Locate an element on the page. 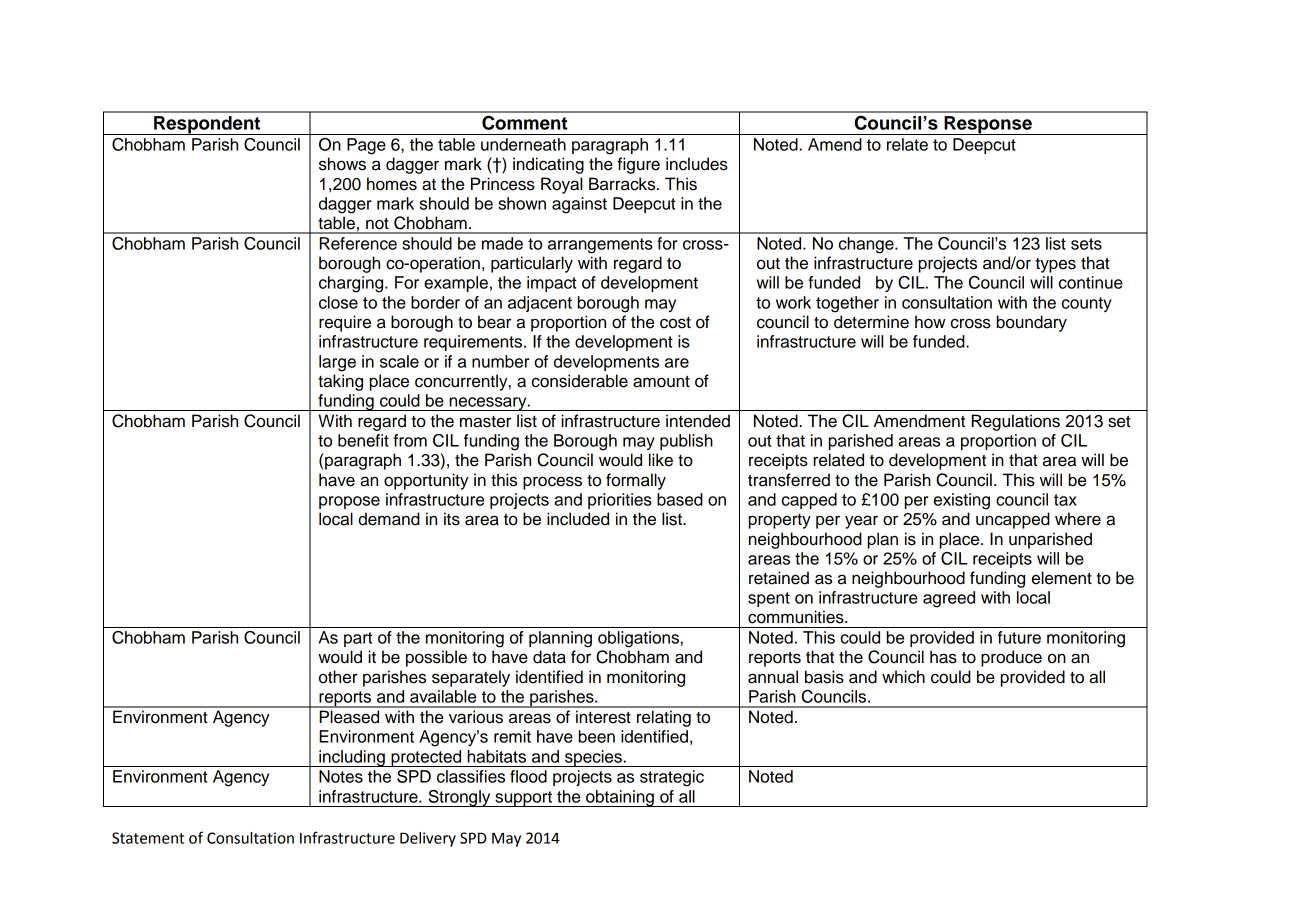  Statement is located at coordinates (148, 838).
